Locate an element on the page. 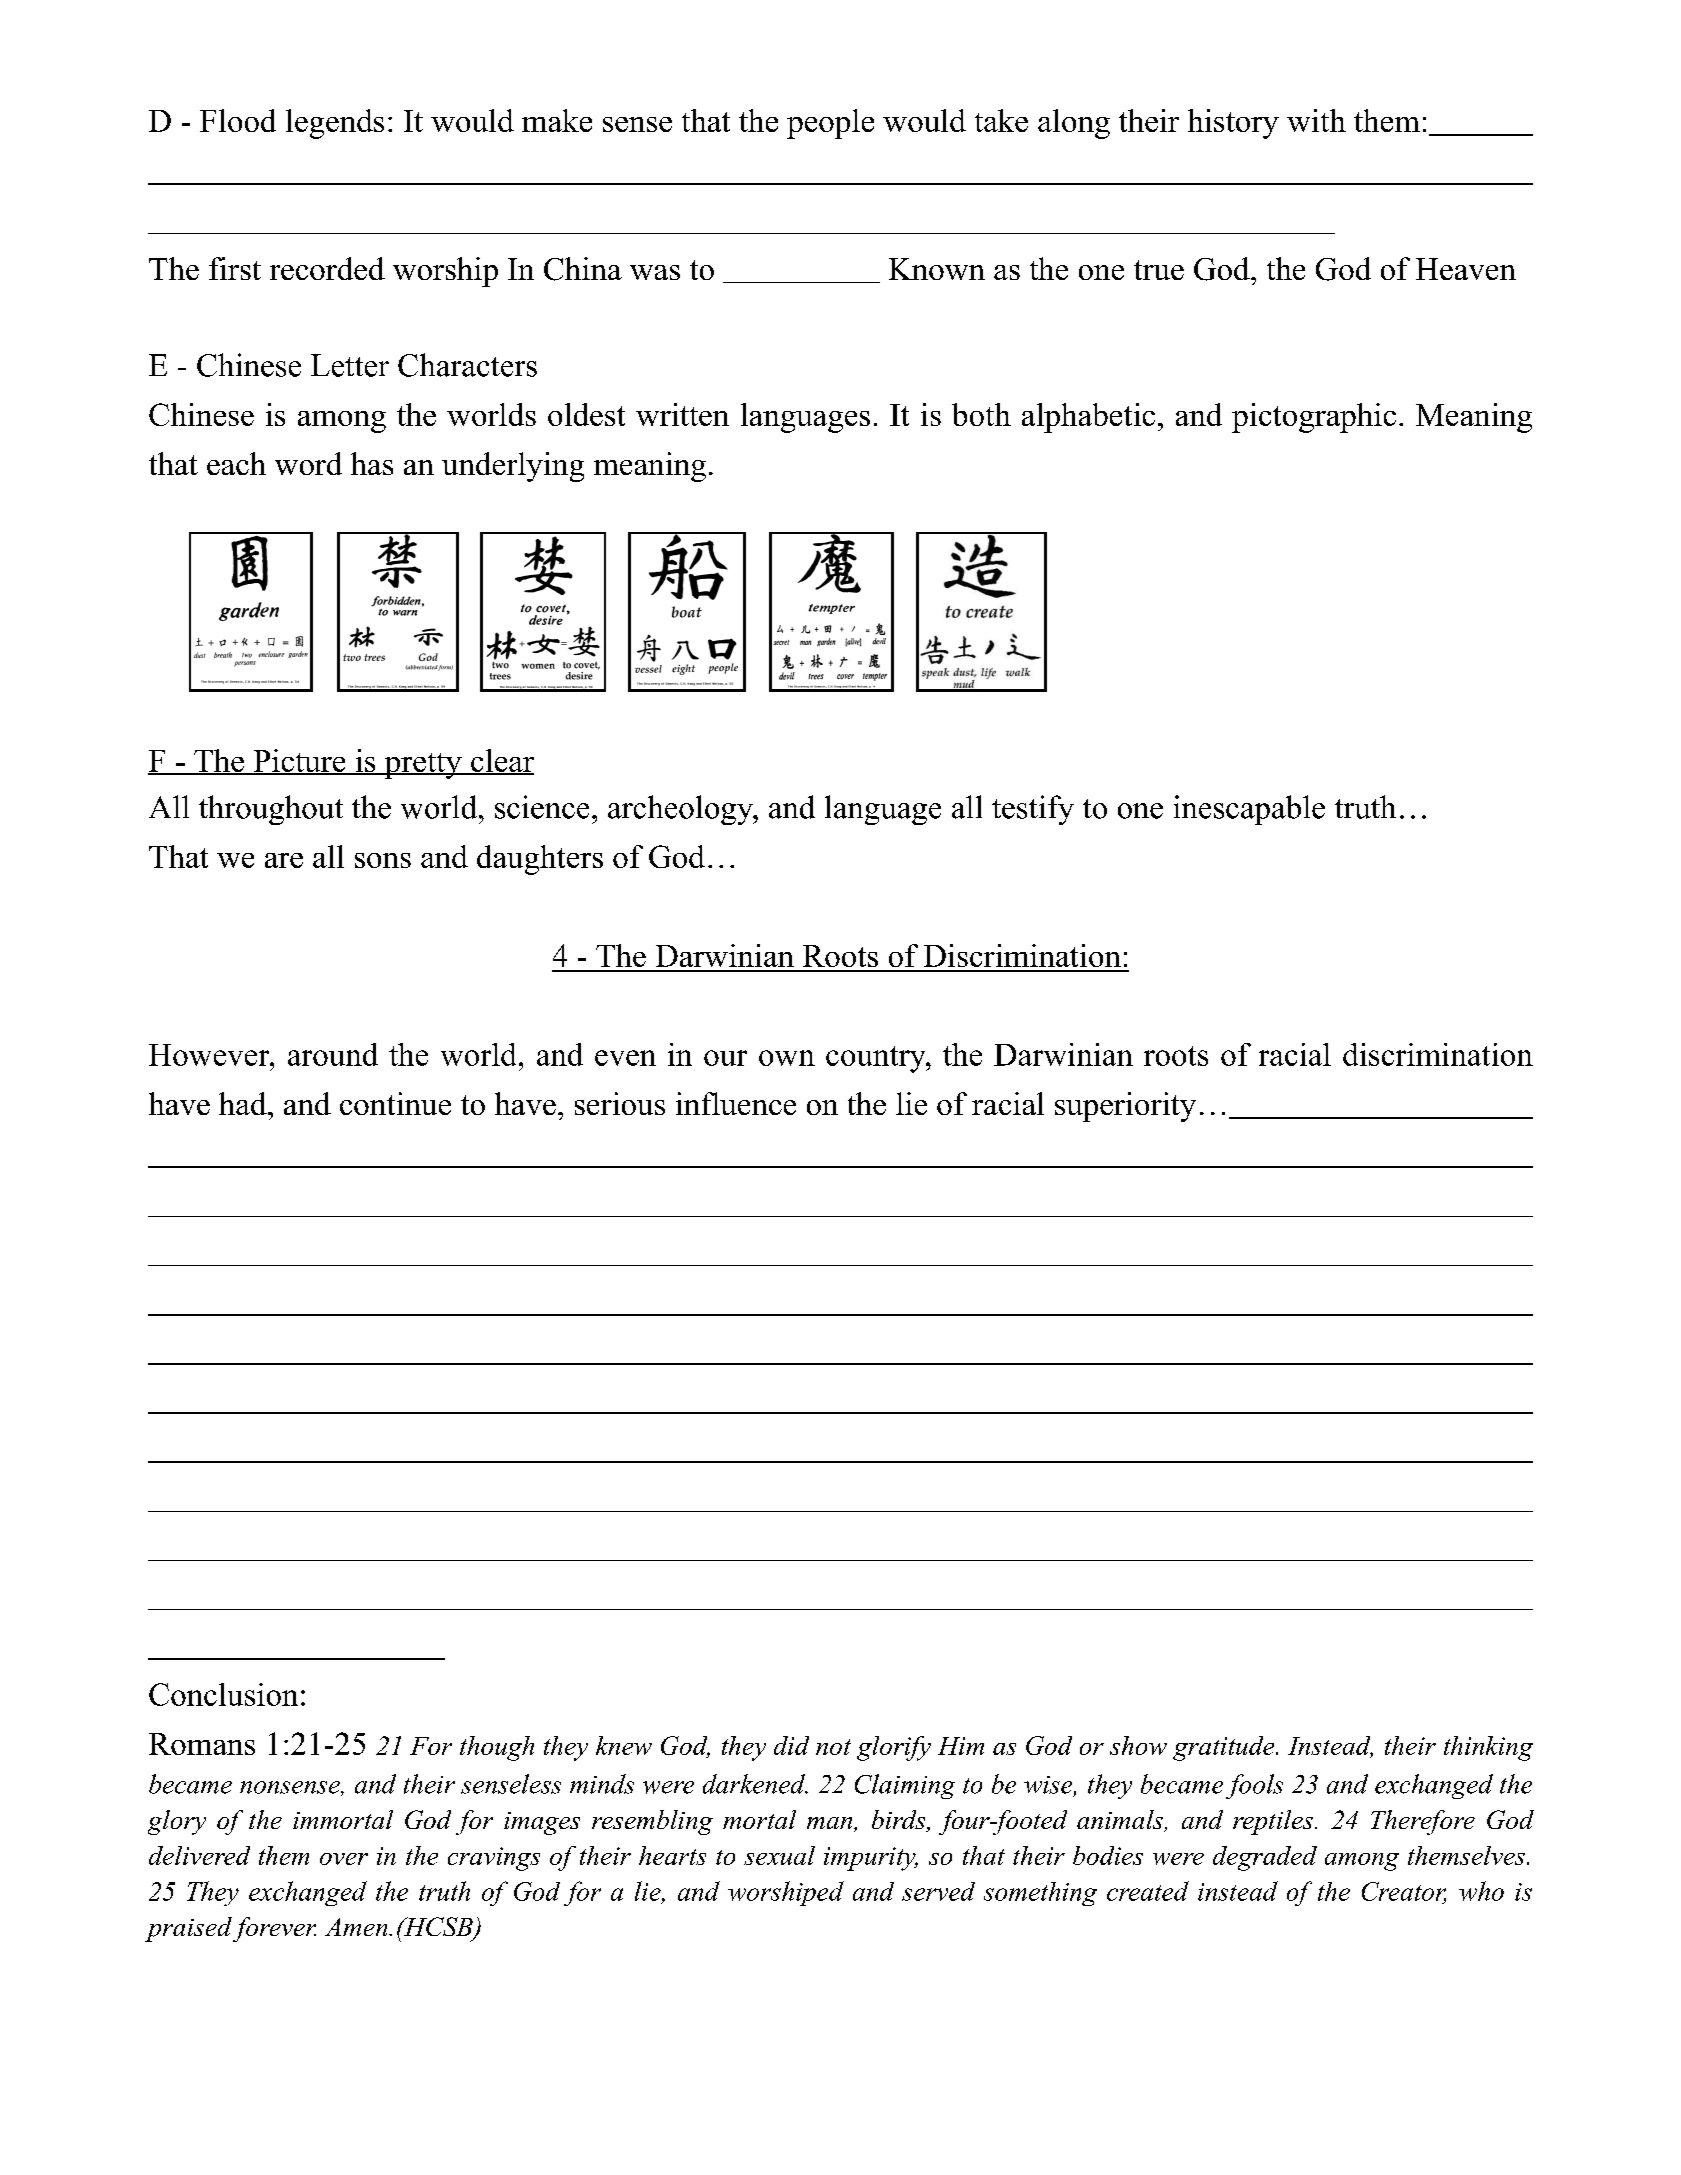 The image size is (1681, 2175). with is located at coordinates (1316, 120).
